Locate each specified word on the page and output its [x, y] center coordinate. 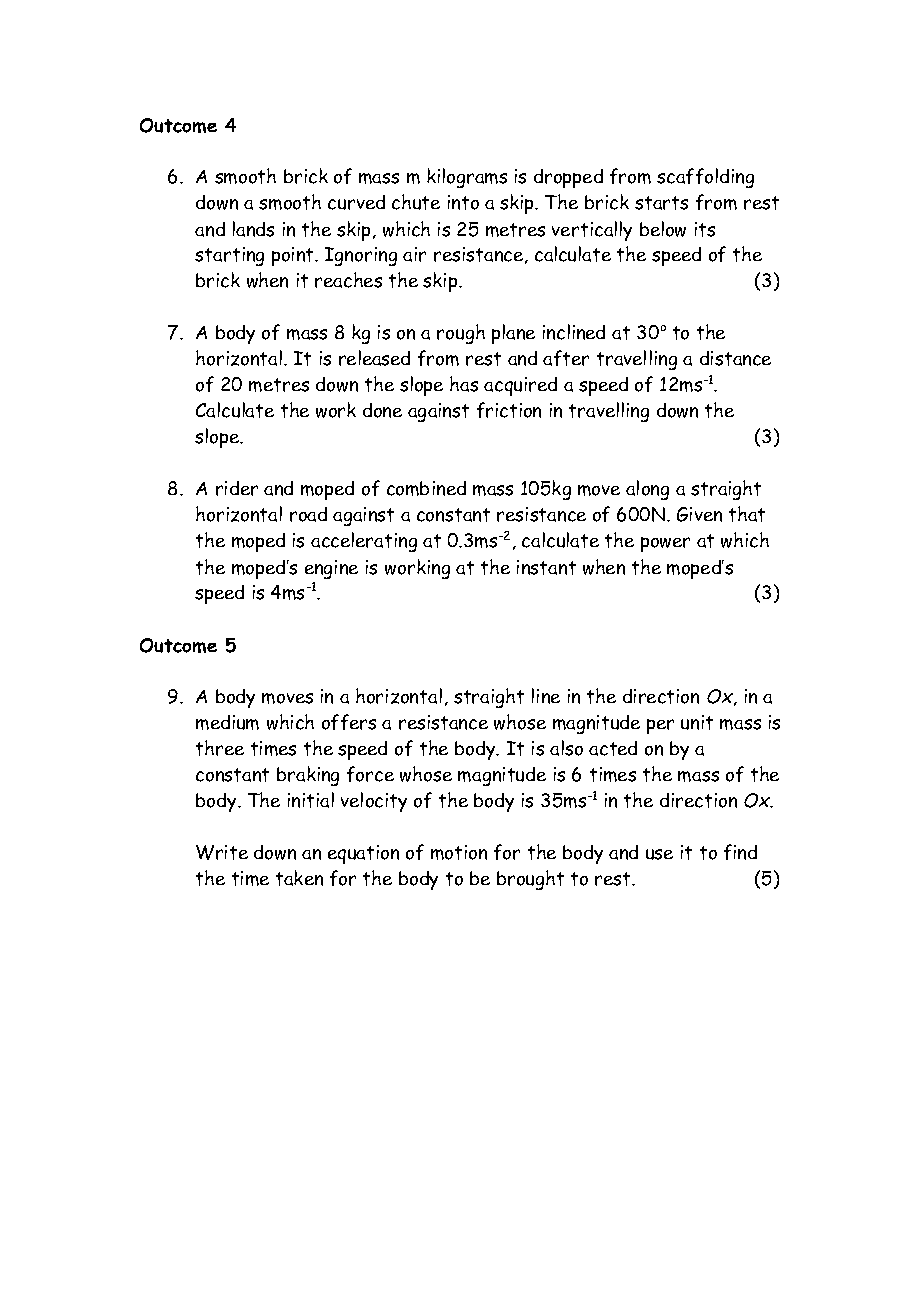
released [374, 358]
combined [426, 488]
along [647, 490]
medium [227, 722]
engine [331, 569]
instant [546, 567]
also [566, 748]
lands [253, 229]
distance [735, 358]
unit [697, 722]
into [463, 202]
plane [513, 334]
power [665, 544]
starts [661, 203]
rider [237, 488]
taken [299, 878]
